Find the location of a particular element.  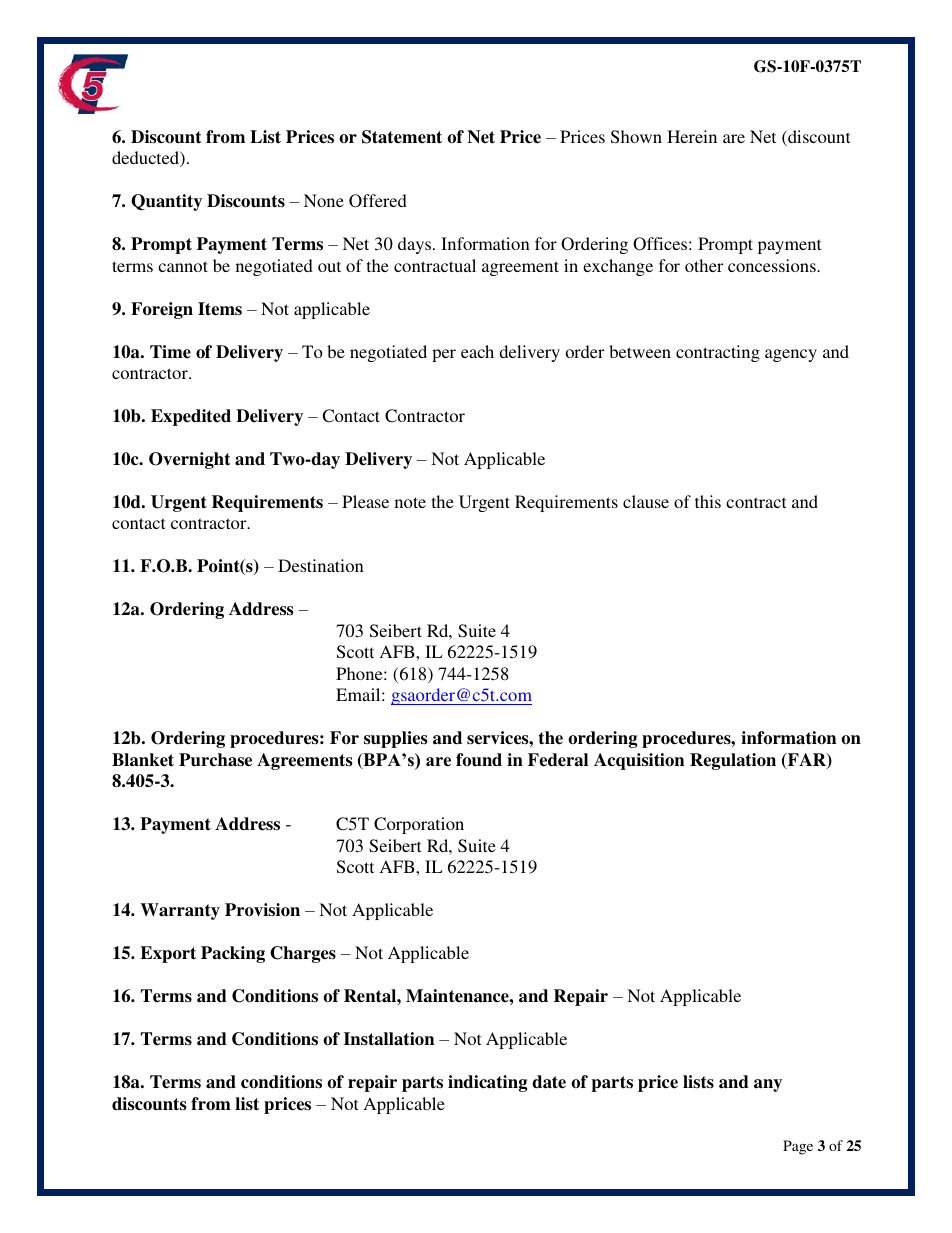

supplies is located at coordinates (395, 739).
